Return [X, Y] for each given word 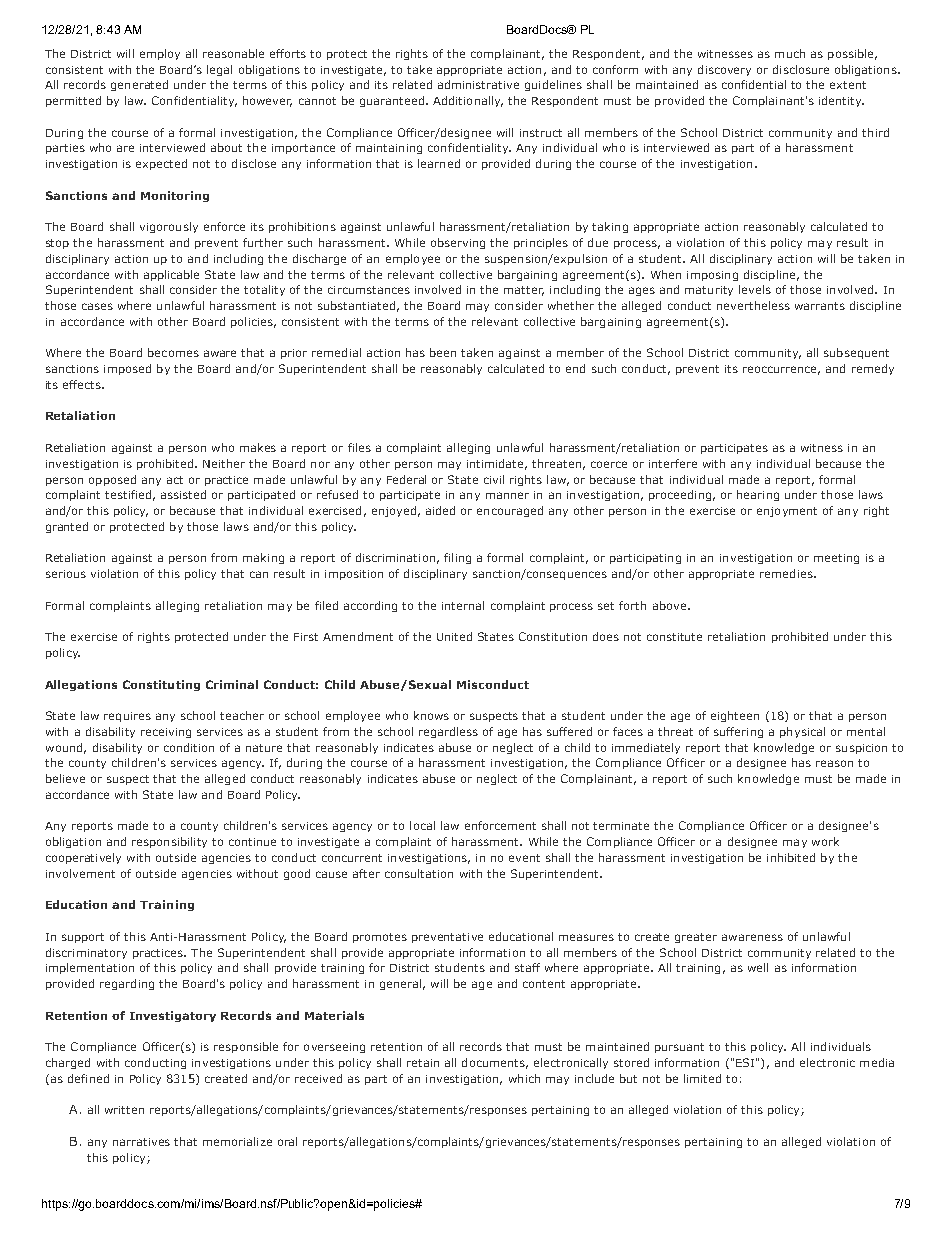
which [524, 1078]
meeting [836, 559]
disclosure [801, 69]
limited [702, 1078]
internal [463, 605]
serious [66, 574]
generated [139, 85]
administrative [478, 84]
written [124, 1110]
